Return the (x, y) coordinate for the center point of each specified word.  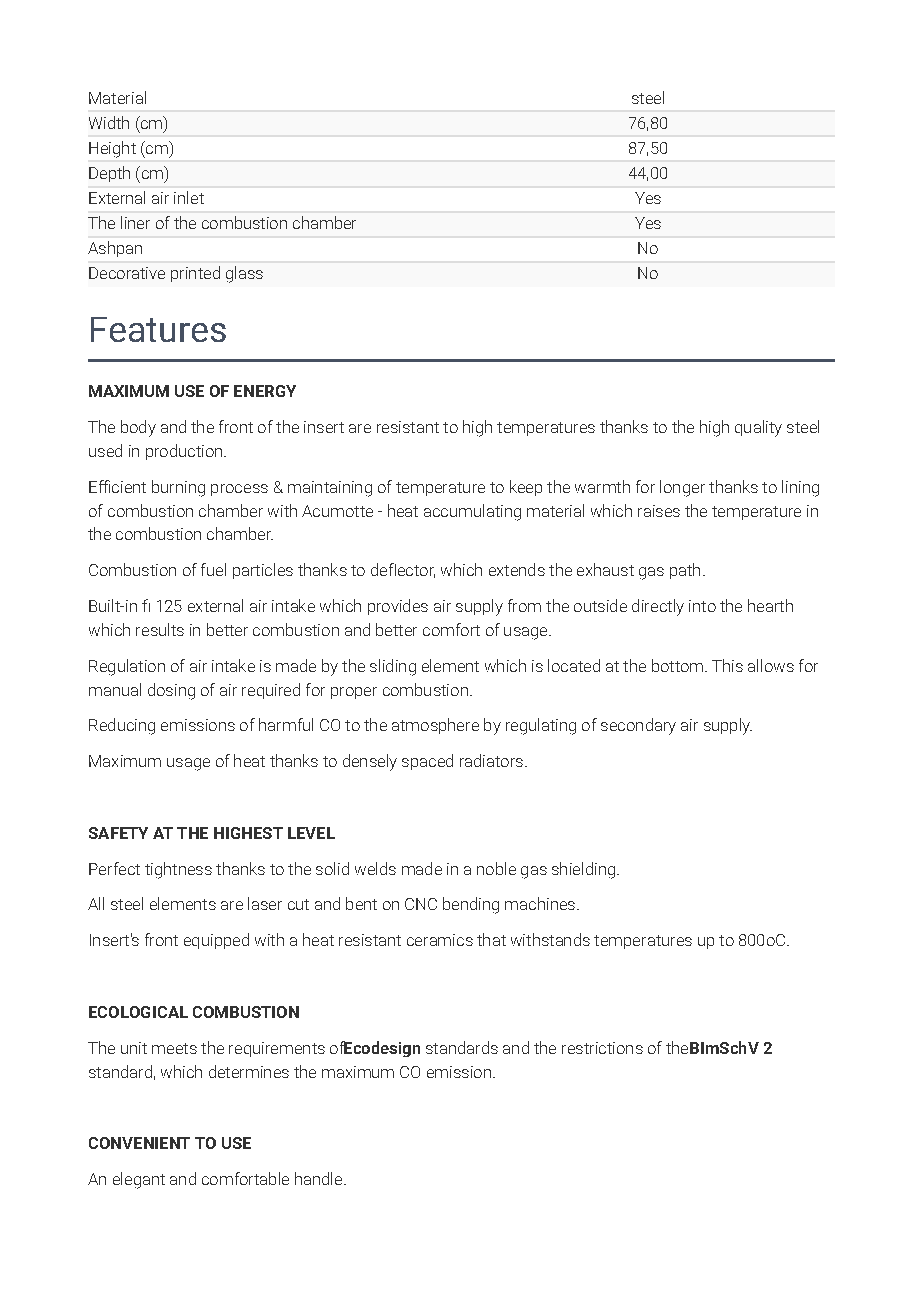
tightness (178, 870)
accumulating (472, 512)
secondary (638, 726)
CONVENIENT (139, 1143)
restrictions (602, 1048)
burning (178, 488)
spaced (427, 762)
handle (320, 1178)
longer (682, 488)
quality (758, 428)
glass (244, 274)
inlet (189, 197)
